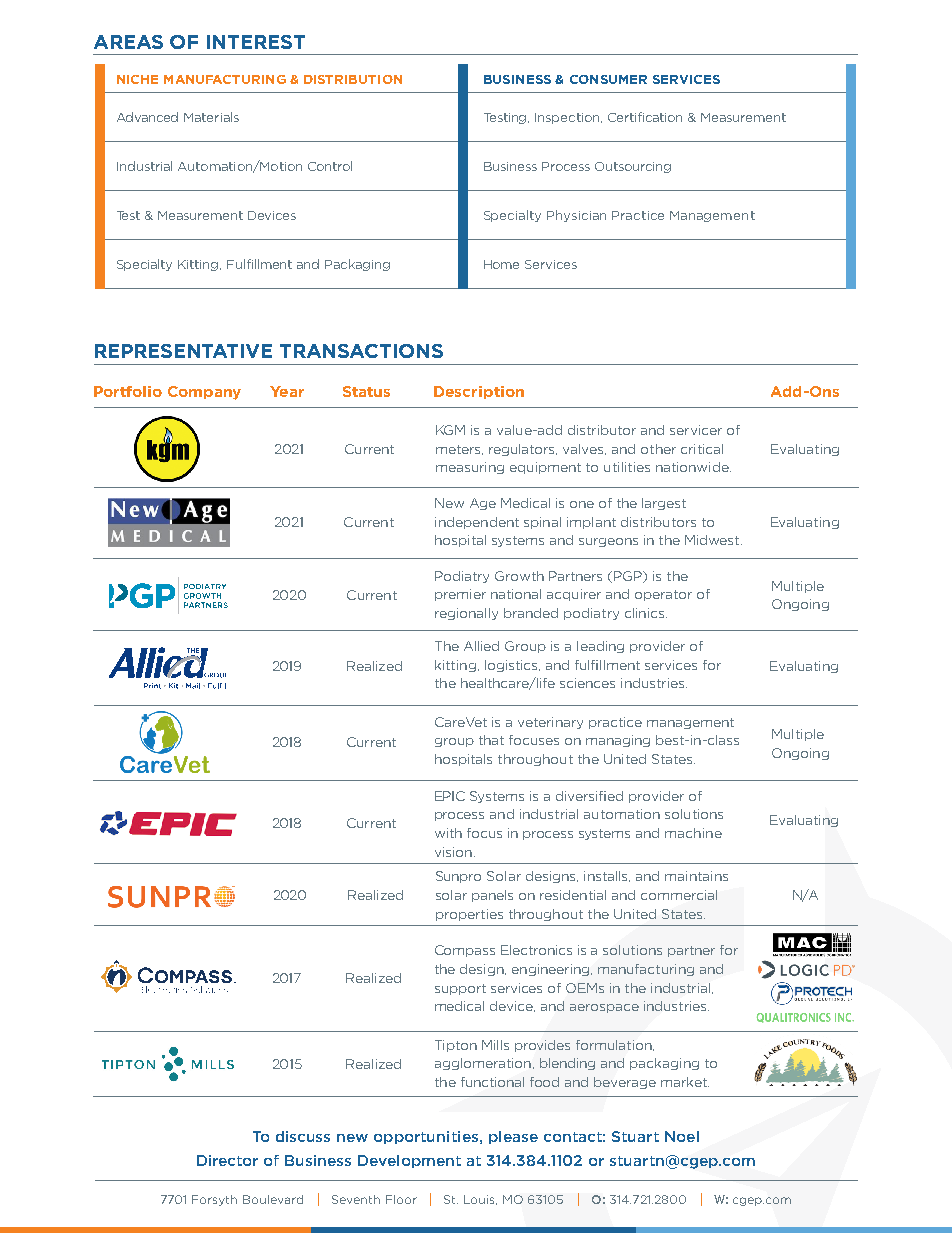 The width and height of the document is (952, 1233). I want to click on Development, so click(409, 1161).
